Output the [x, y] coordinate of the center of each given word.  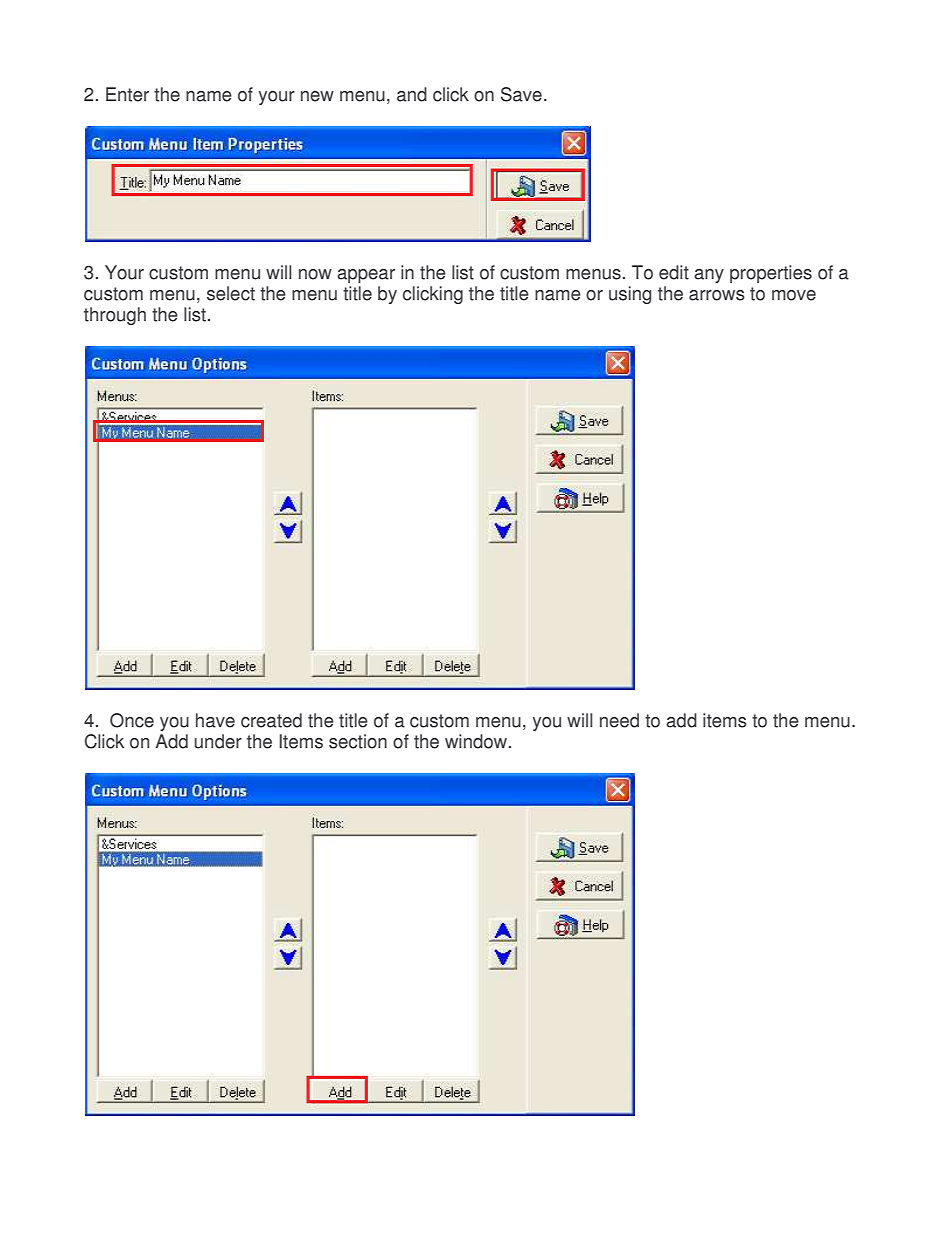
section [358, 741]
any [709, 276]
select [231, 293]
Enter [127, 94]
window [477, 741]
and [412, 94]
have [215, 720]
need [619, 720]
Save [521, 94]
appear [366, 276]
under [218, 741]
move [794, 295]
